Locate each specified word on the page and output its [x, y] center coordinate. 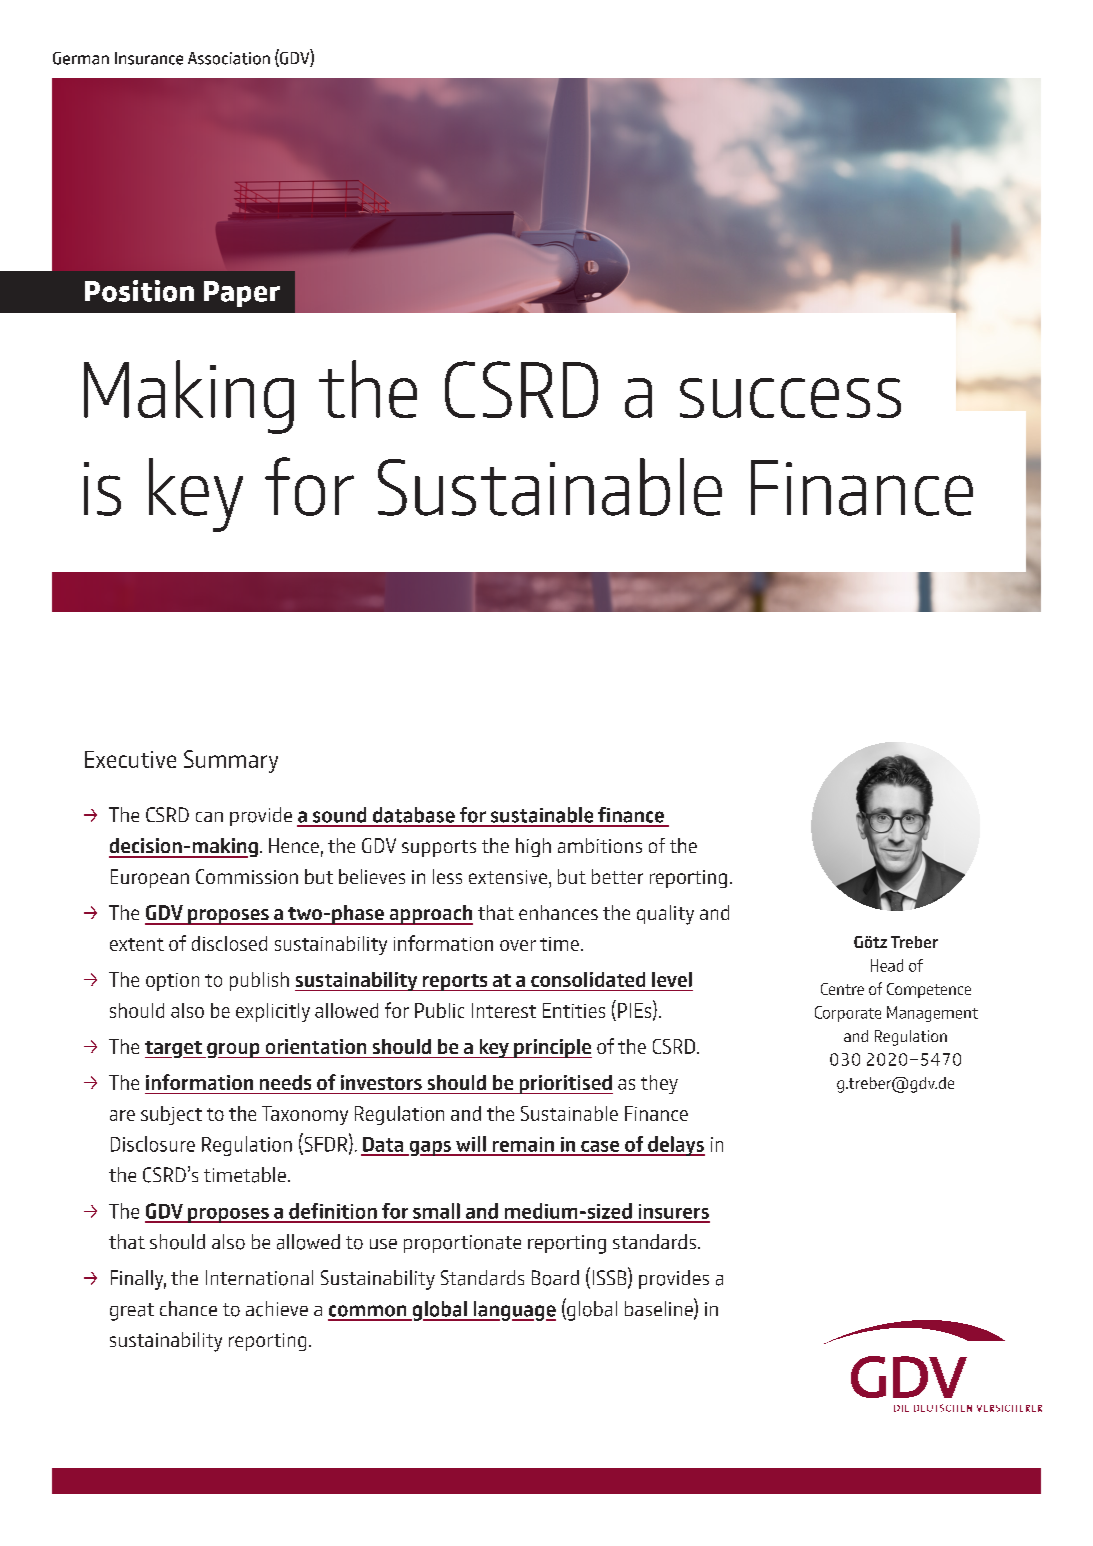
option [172, 982]
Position [139, 291]
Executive [130, 759]
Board [555, 1278]
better [617, 876]
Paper [242, 294]
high [533, 847]
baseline [660, 1309]
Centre [842, 989]
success [790, 398]
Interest [504, 1010]
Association [229, 58]
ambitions [600, 845]
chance [188, 1308]
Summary [231, 761]
